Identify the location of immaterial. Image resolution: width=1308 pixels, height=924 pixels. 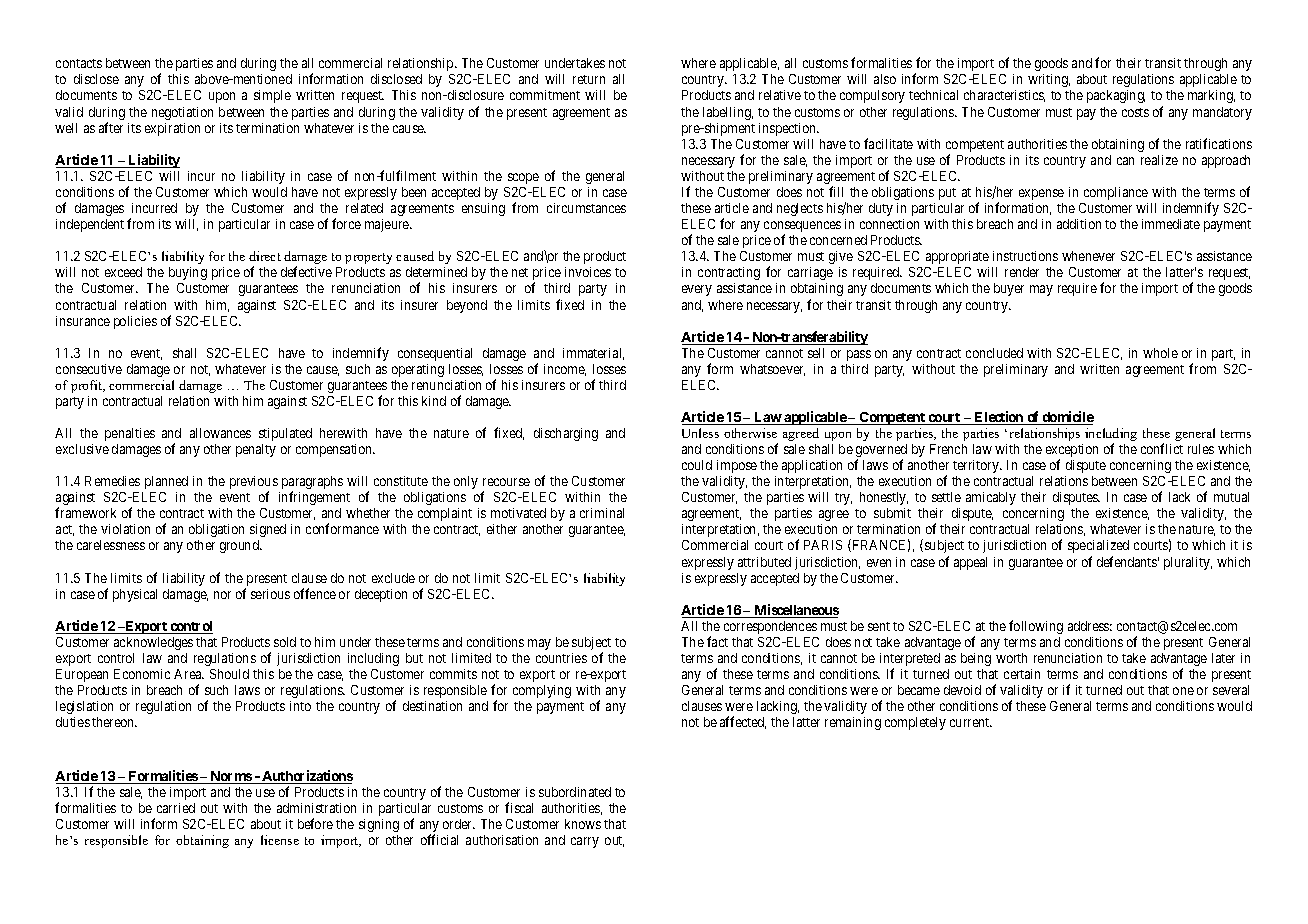
(593, 354).
